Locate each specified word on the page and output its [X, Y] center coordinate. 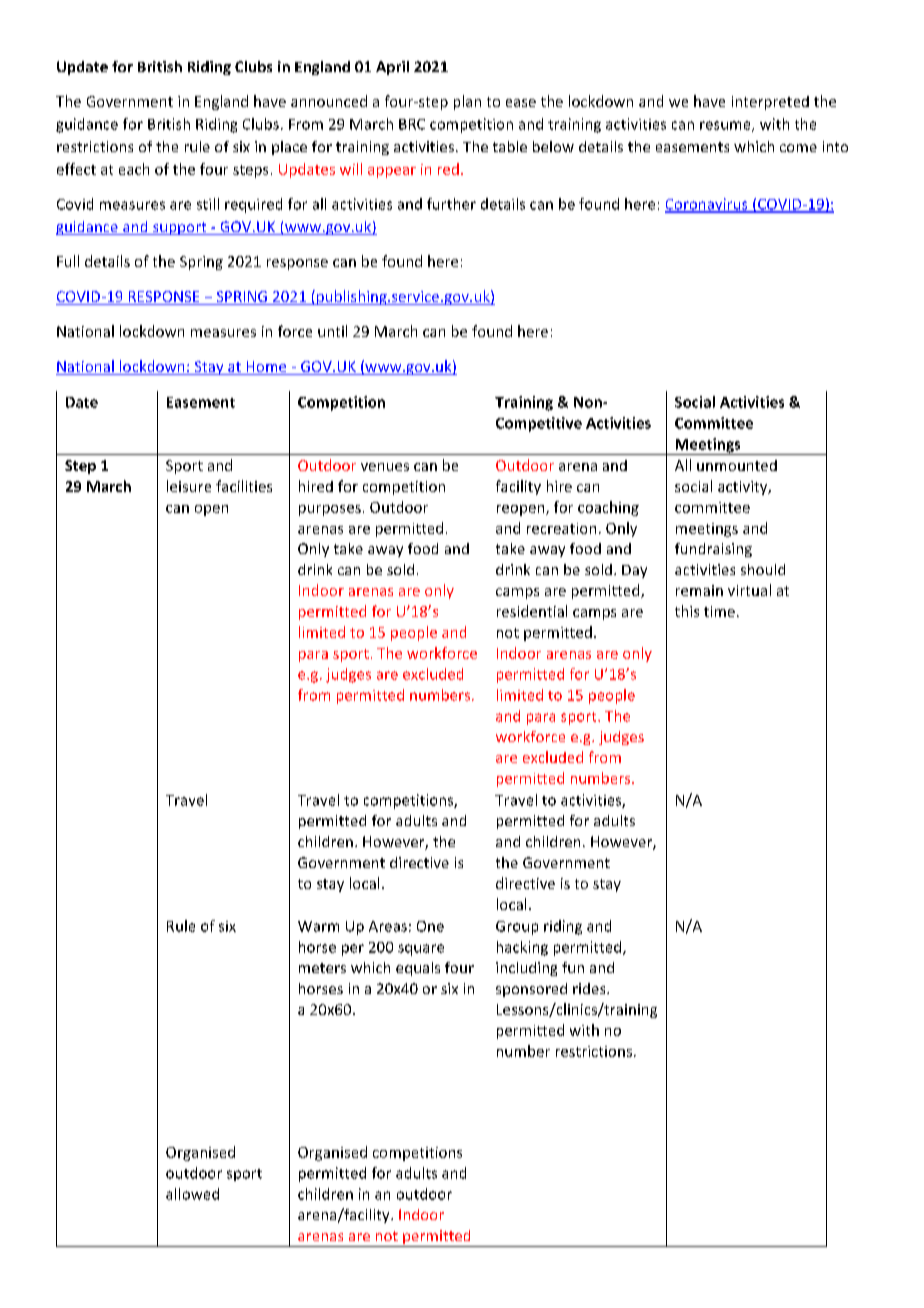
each [134, 169]
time [719, 611]
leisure [189, 486]
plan [467, 102]
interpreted [770, 103]
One [430, 926]
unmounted [737, 465]
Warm [318, 926]
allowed [192, 1194]
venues [385, 467]
